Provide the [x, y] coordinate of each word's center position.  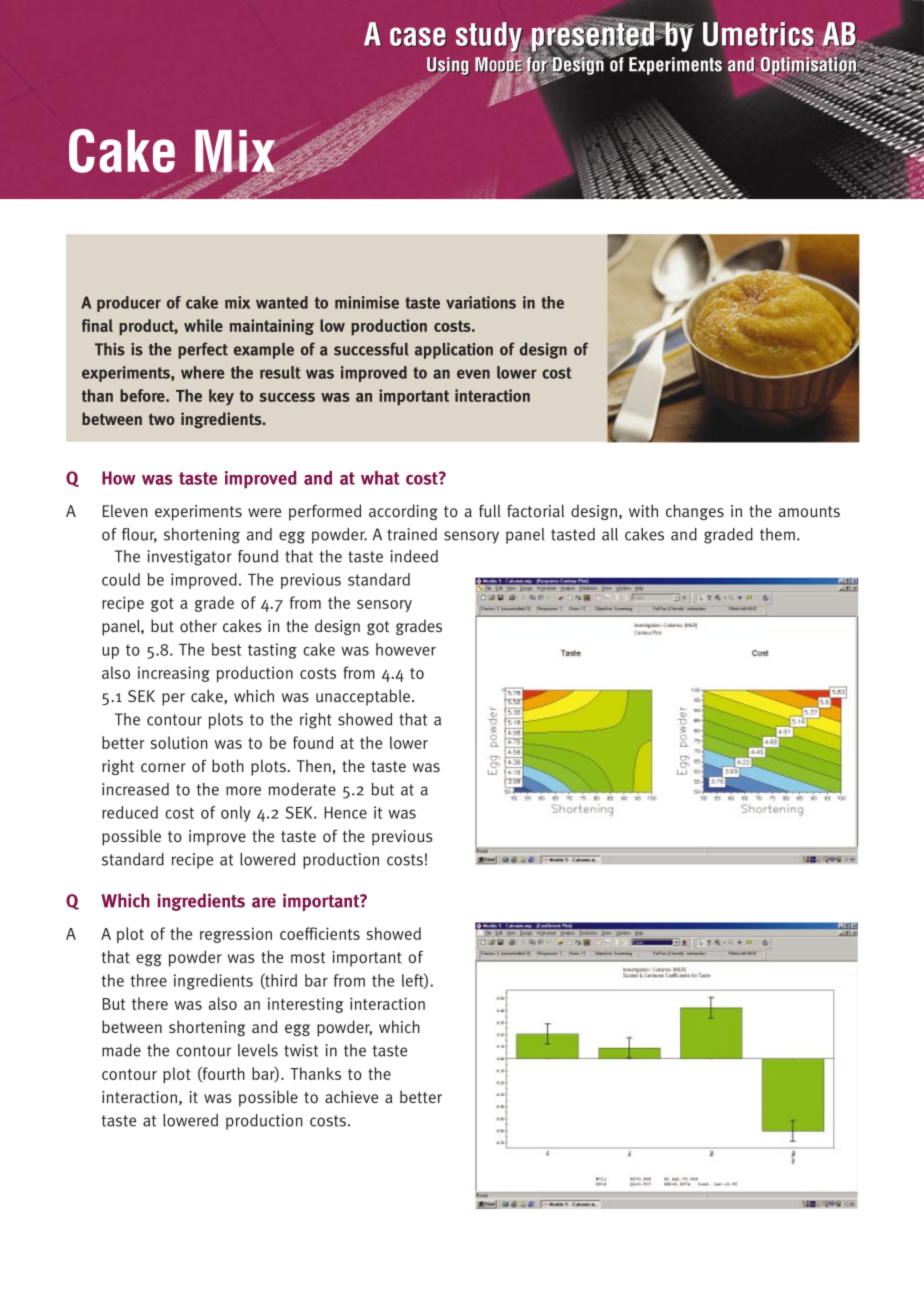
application [454, 350]
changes [695, 512]
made [121, 1050]
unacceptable [363, 697]
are [264, 902]
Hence [345, 813]
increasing [174, 674]
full [490, 511]
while [203, 325]
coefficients [320, 933]
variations [481, 302]
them [777, 534]
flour [139, 535]
